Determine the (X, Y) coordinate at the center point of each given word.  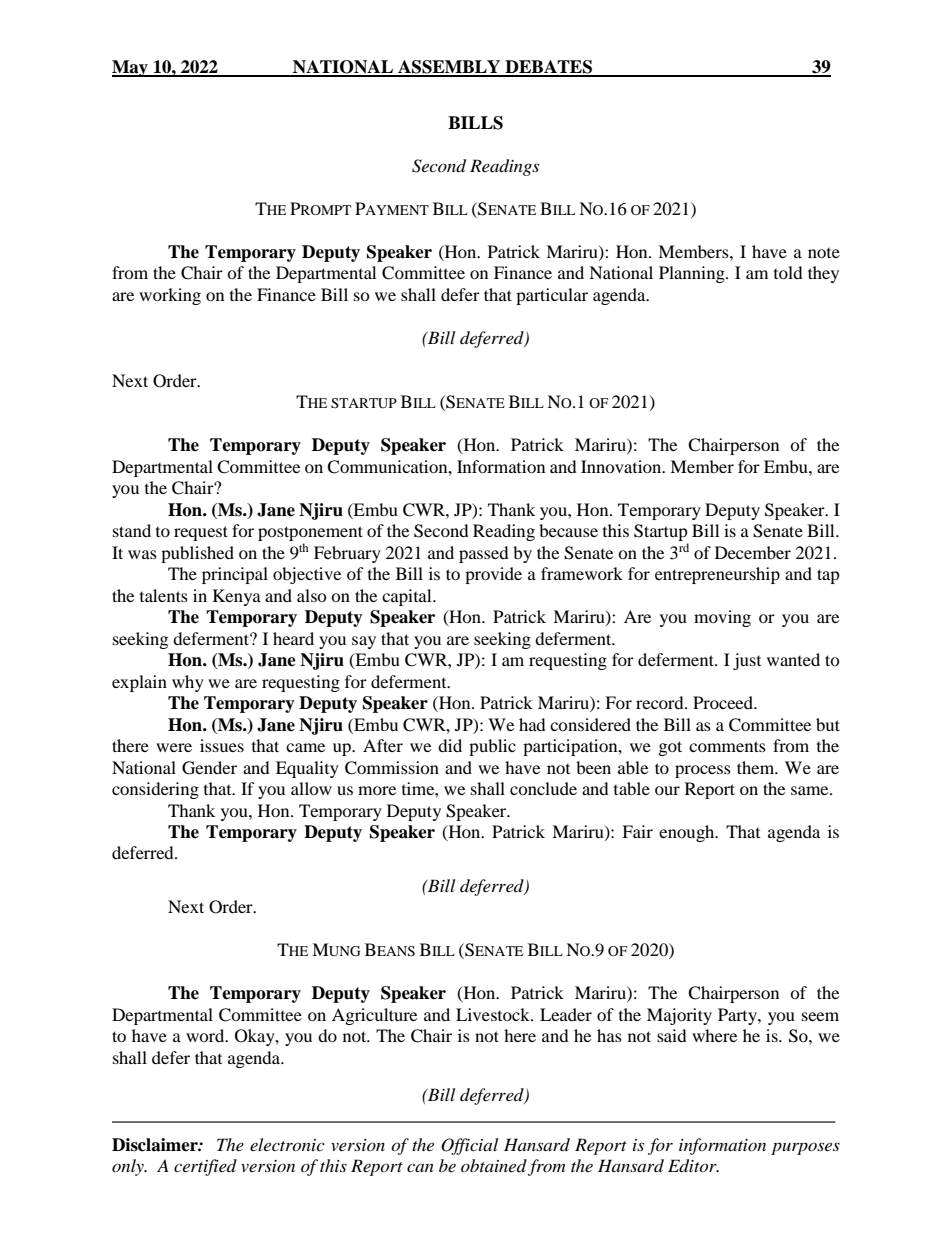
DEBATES (548, 68)
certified (205, 1167)
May (131, 68)
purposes (805, 1148)
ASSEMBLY (449, 68)
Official (469, 1146)
